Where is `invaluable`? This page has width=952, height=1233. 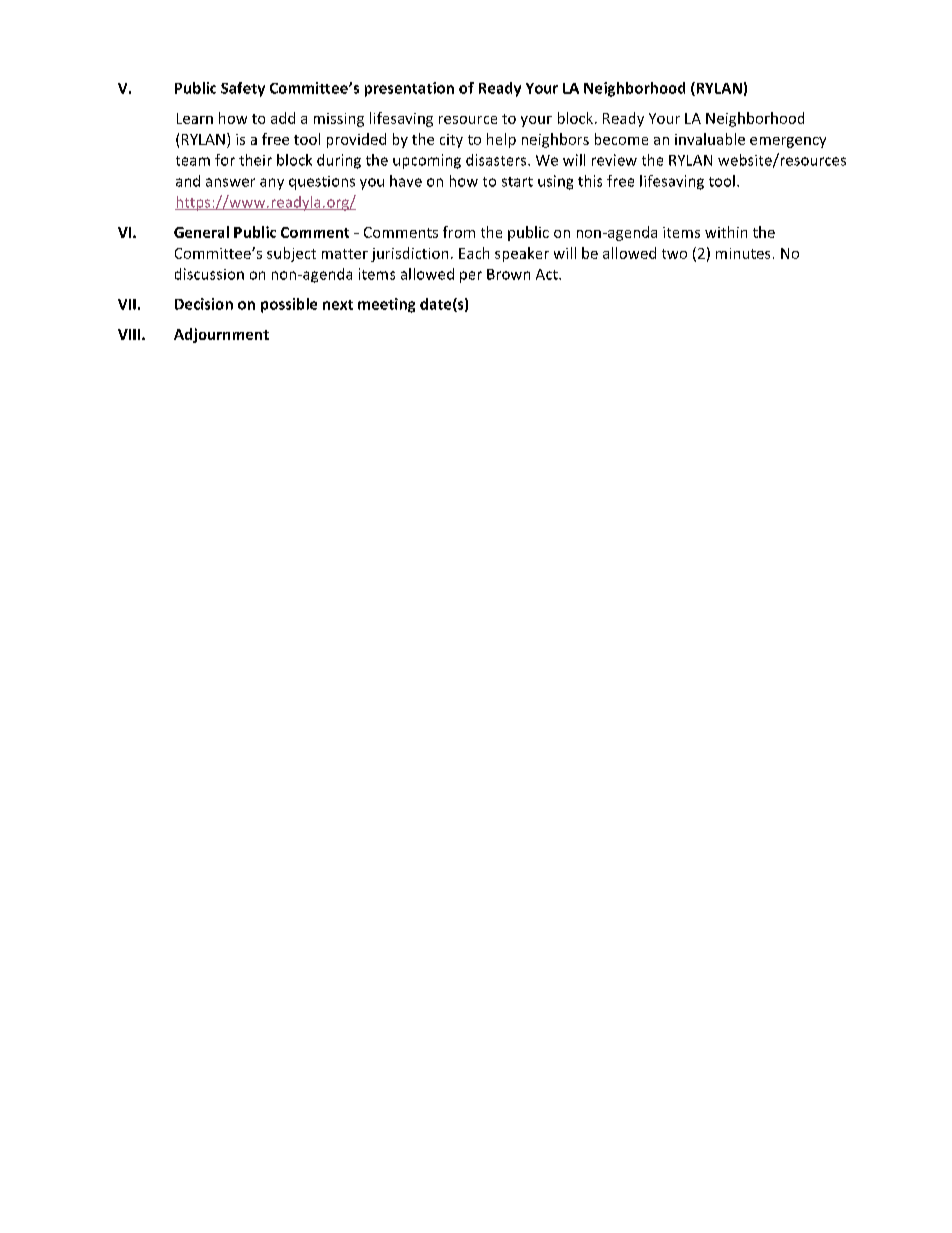 invaluable is located at coordinates (710, 139).
